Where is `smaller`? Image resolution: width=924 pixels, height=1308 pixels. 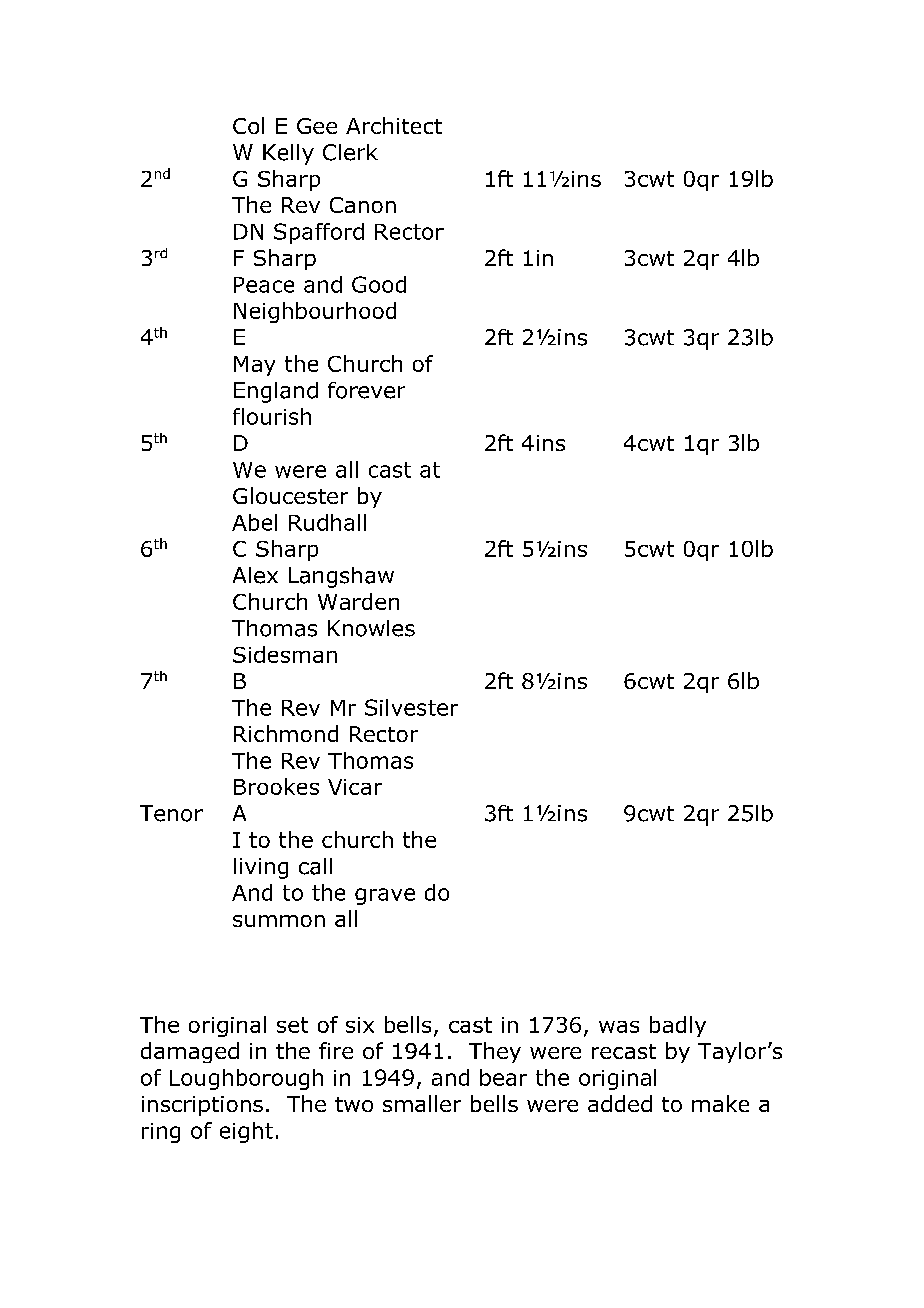
smaller is located at coordinates (422, 1103).
